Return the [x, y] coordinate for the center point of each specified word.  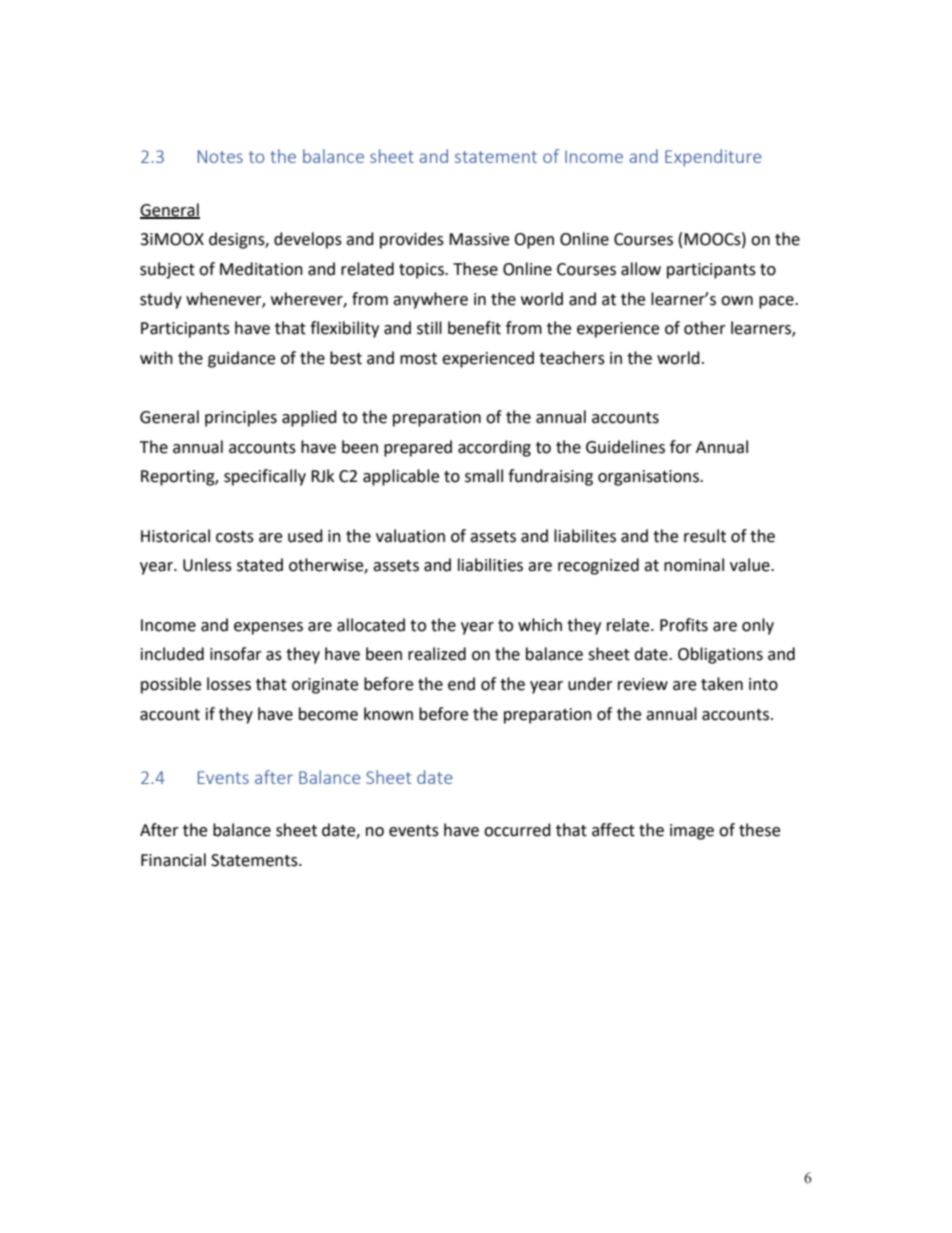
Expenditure [713, 158]
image [692, 832]
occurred [517, 830]
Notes [220, 156]
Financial [173, 860]
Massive [479, 239]
